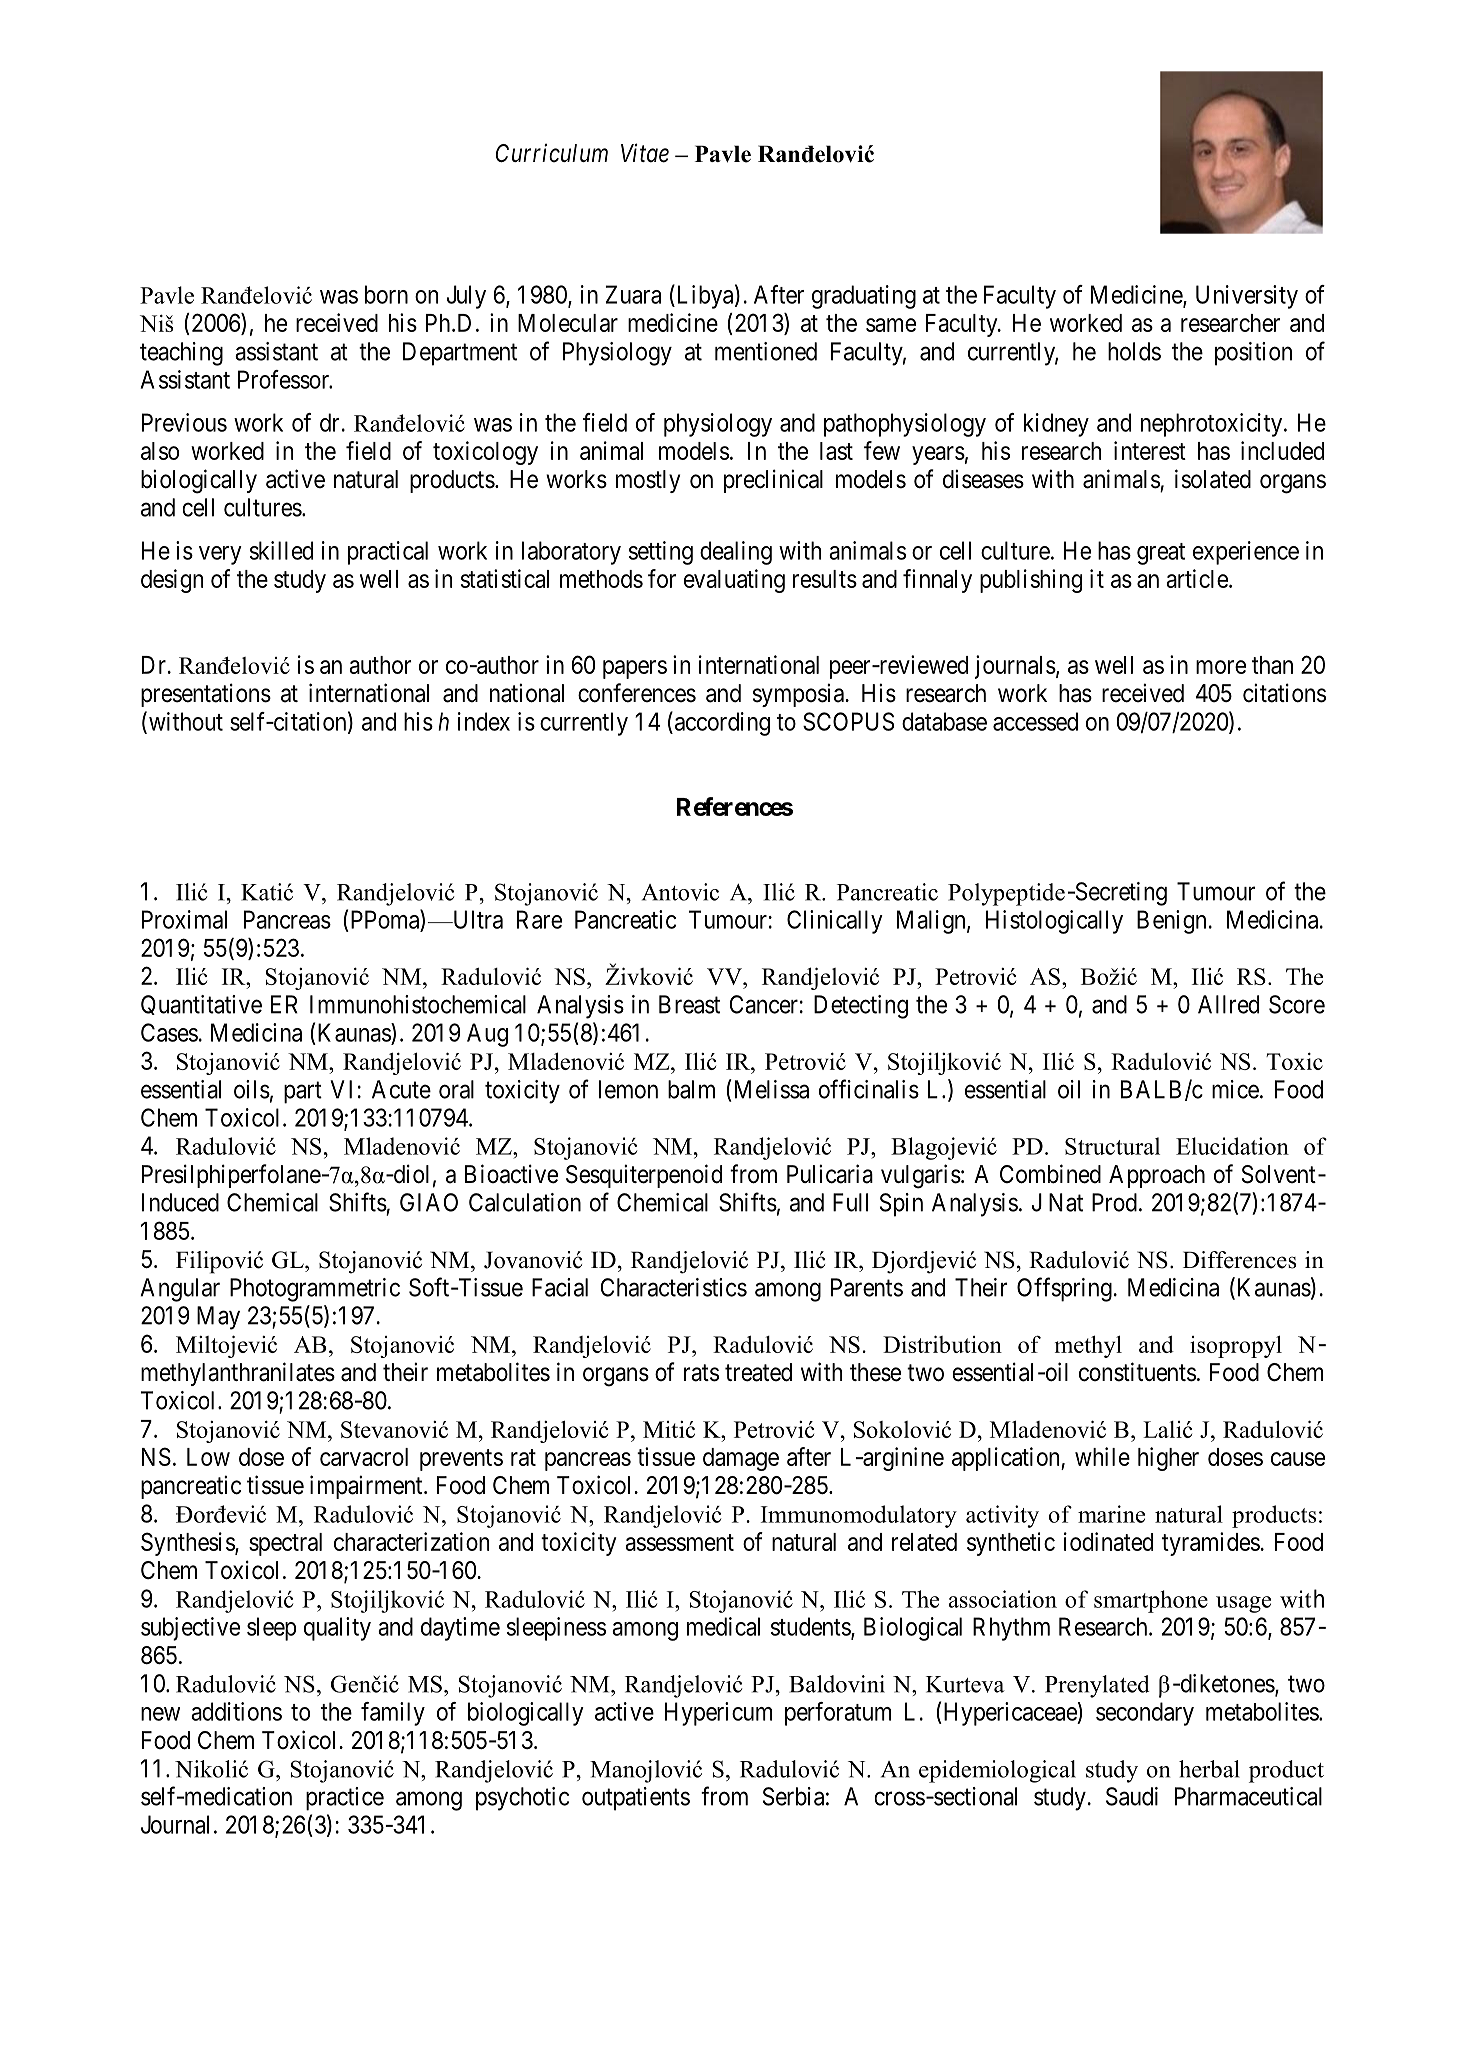 The image size is (1465, 2071). I want to click on Benign, so click(1171, 922).
